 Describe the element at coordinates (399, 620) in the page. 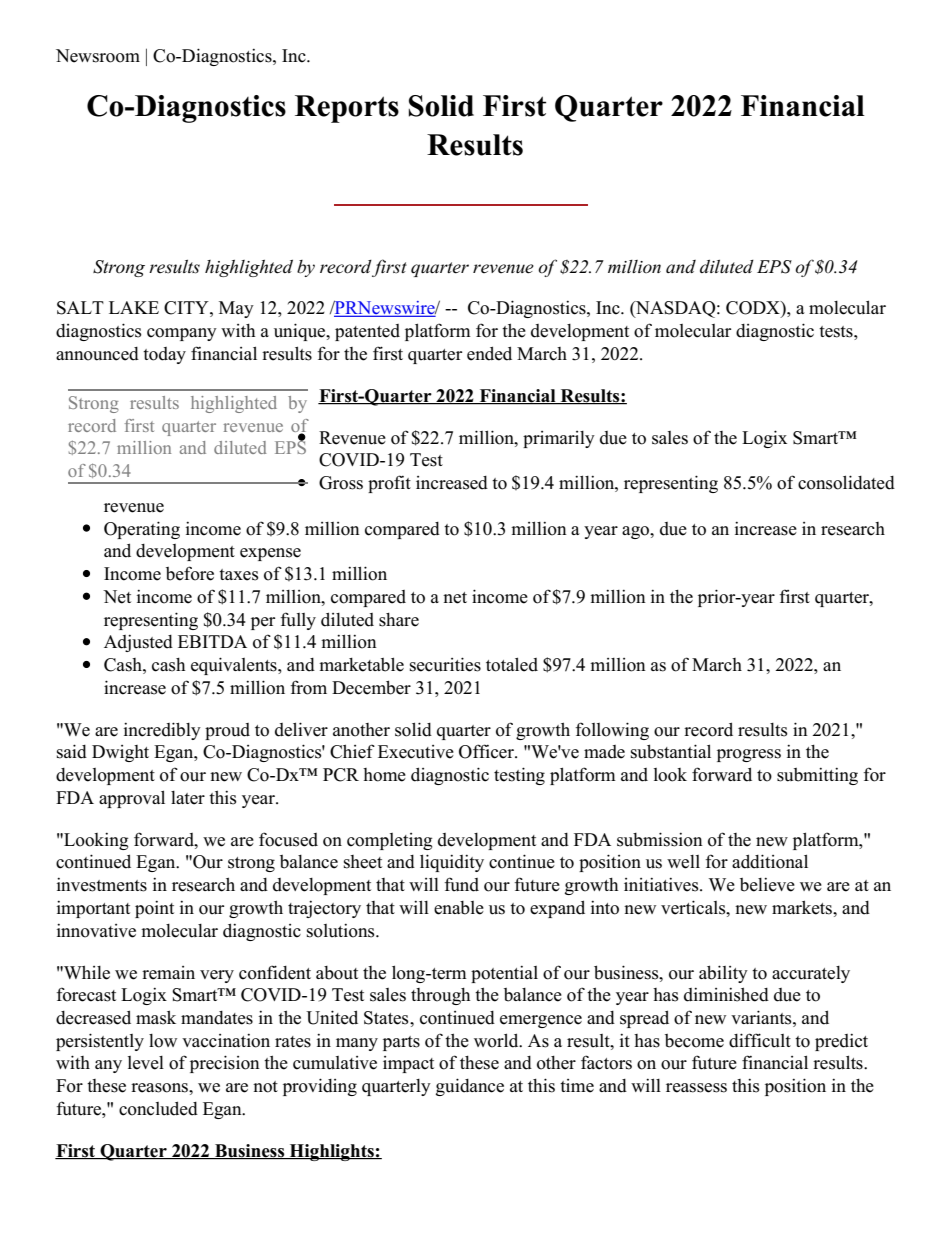

I see `share` at that location.
